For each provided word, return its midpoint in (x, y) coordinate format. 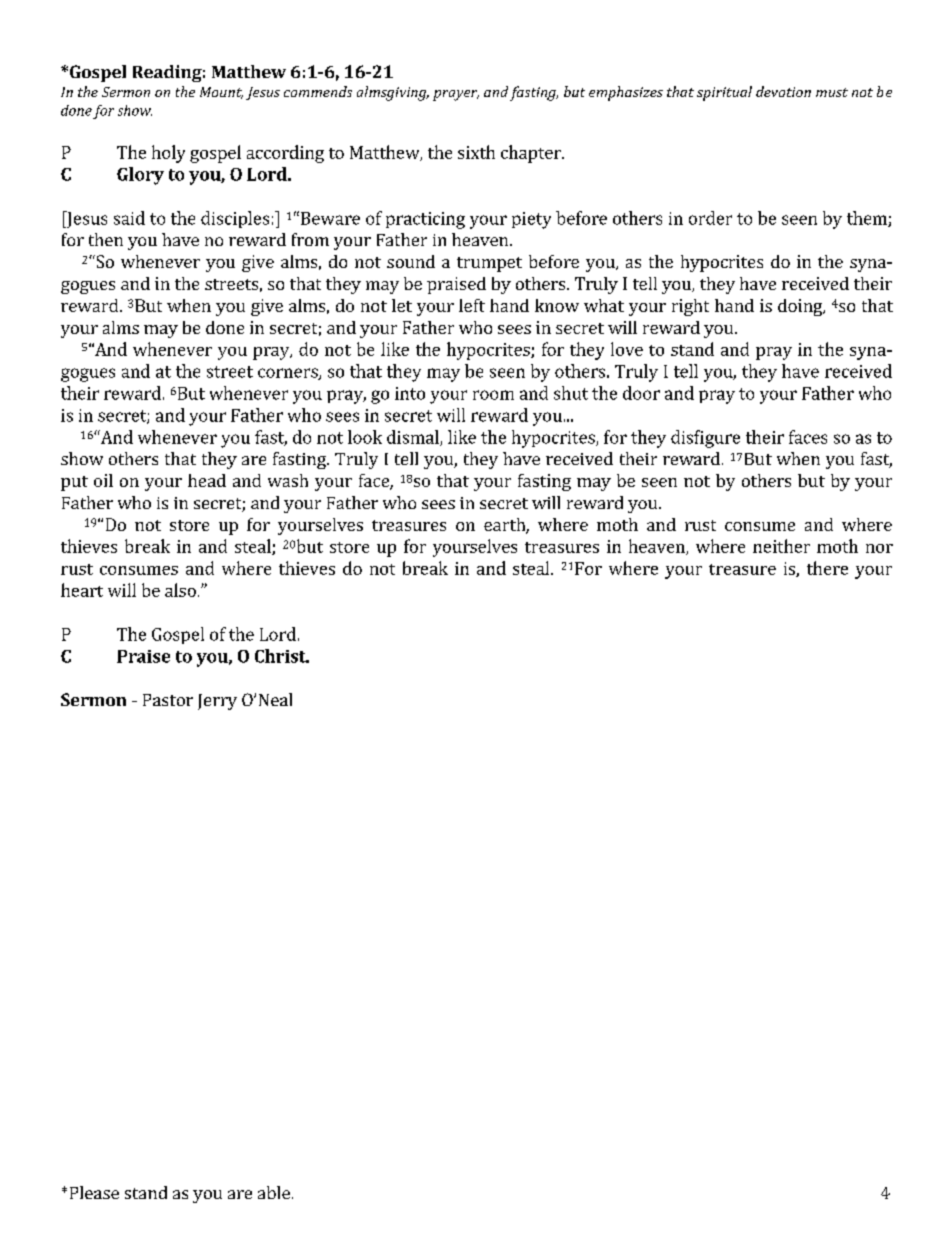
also (180, 590)
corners (289, 374)
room (493, 395)
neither (781, 546)
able (274, 1192)
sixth (476, 152)
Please (94, 1192)
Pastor (168, 700)
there (827, 568)
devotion (783, 91)
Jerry (217, 702)
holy (168, 154)
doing (801, 307)
